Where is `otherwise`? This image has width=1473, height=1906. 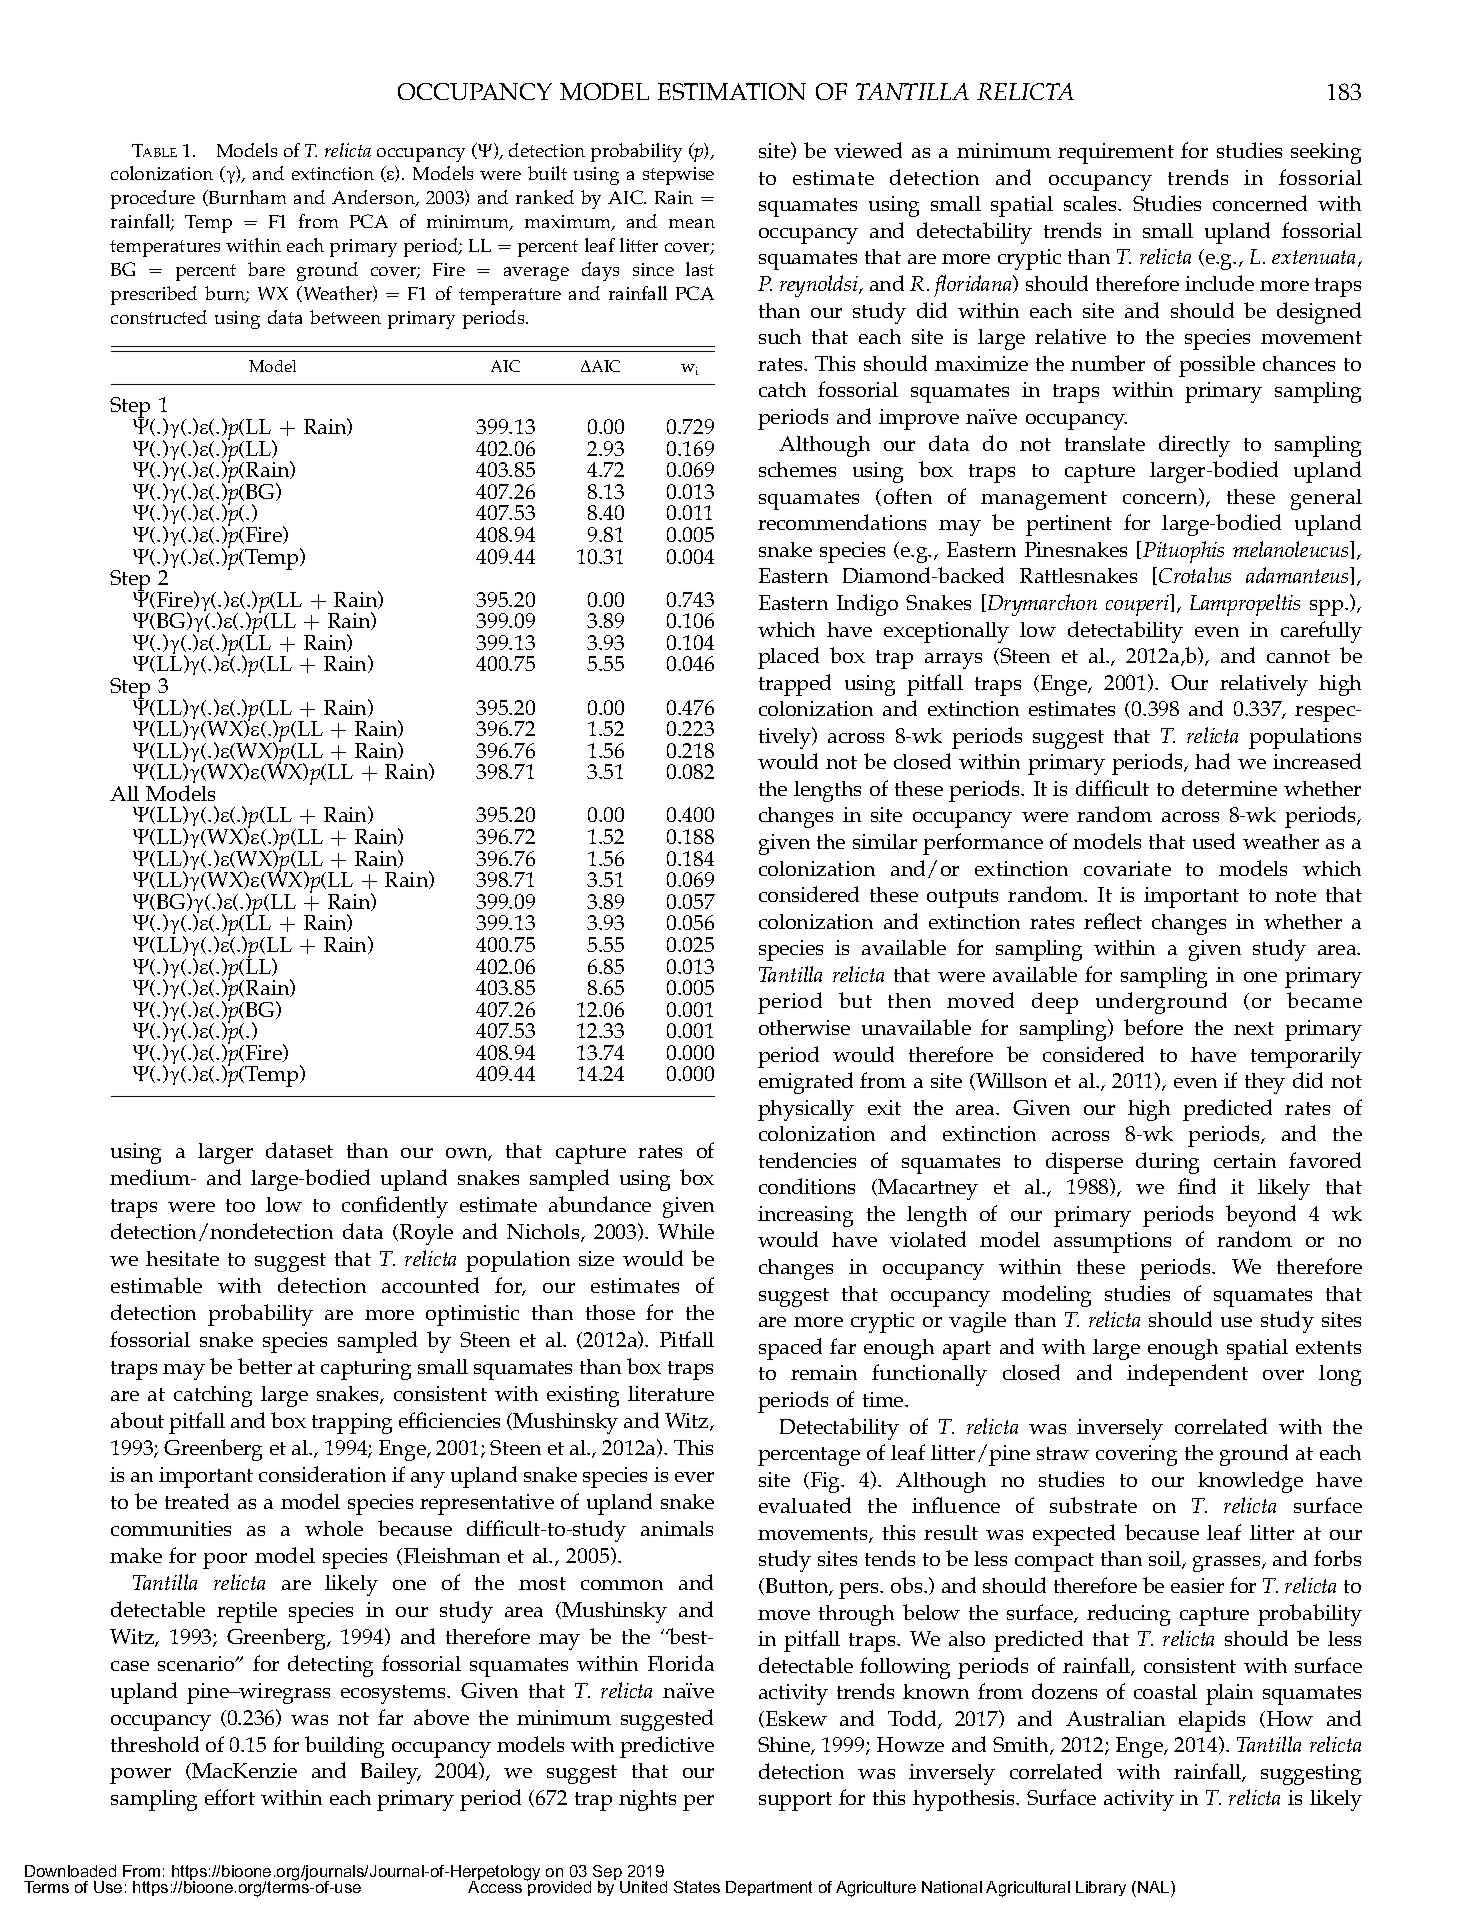
otherwise is located at coordinates (804, 1027).
